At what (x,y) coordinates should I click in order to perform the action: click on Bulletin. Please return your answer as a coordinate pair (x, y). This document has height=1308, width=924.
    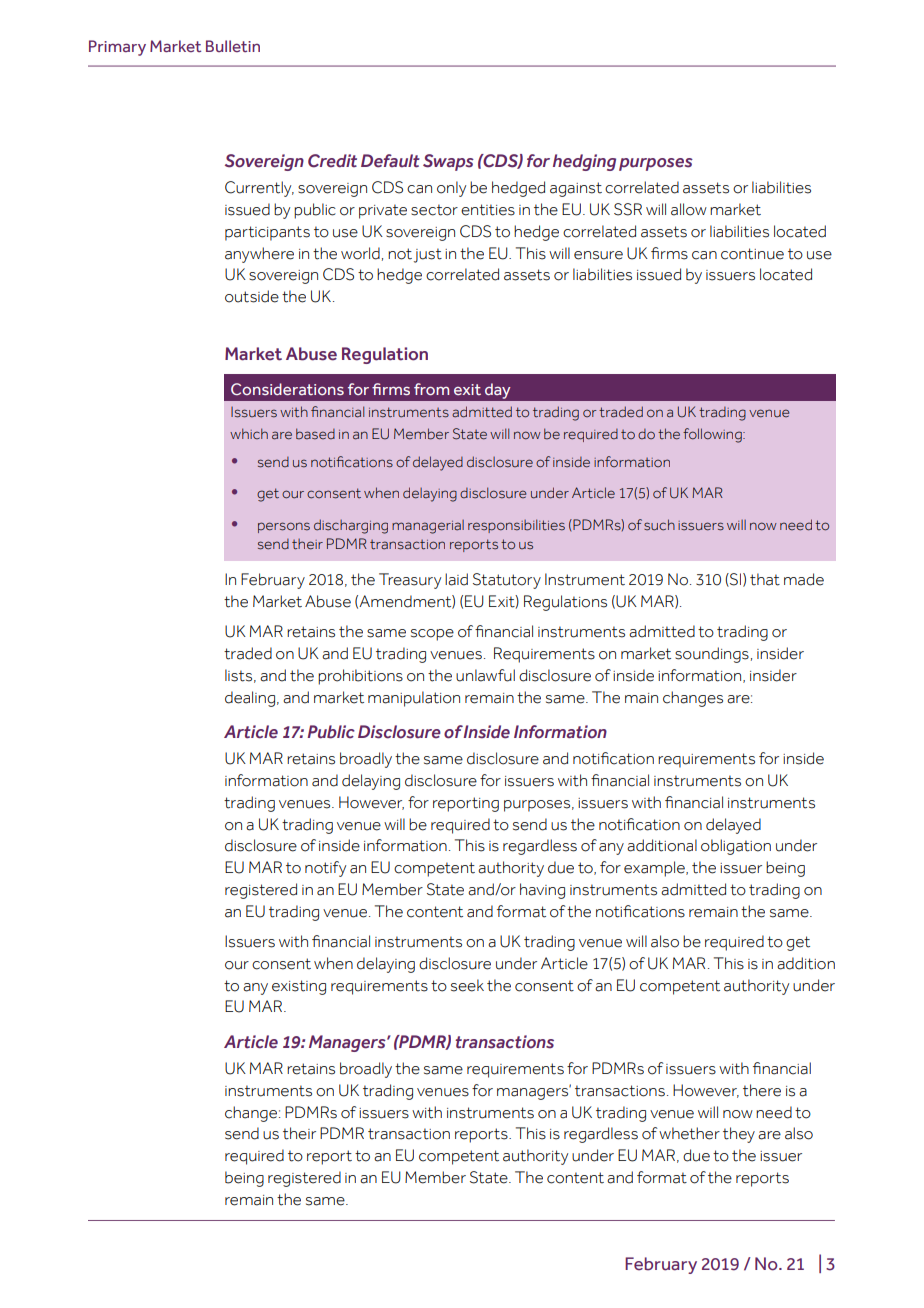
    Looking at the image, I should click on (233, 46).
